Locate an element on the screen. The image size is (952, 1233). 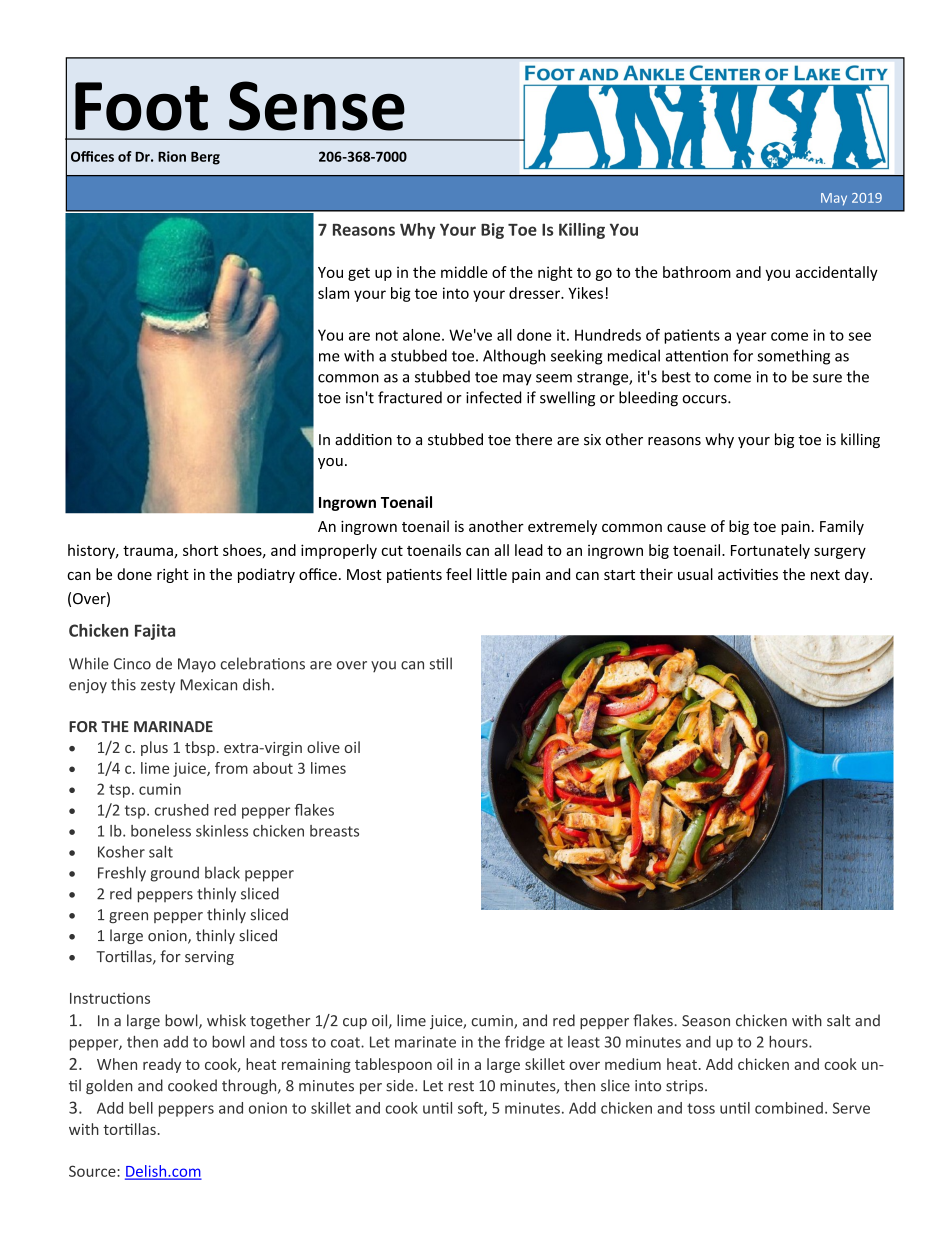
Sense is located at coordinates (317, 106).
